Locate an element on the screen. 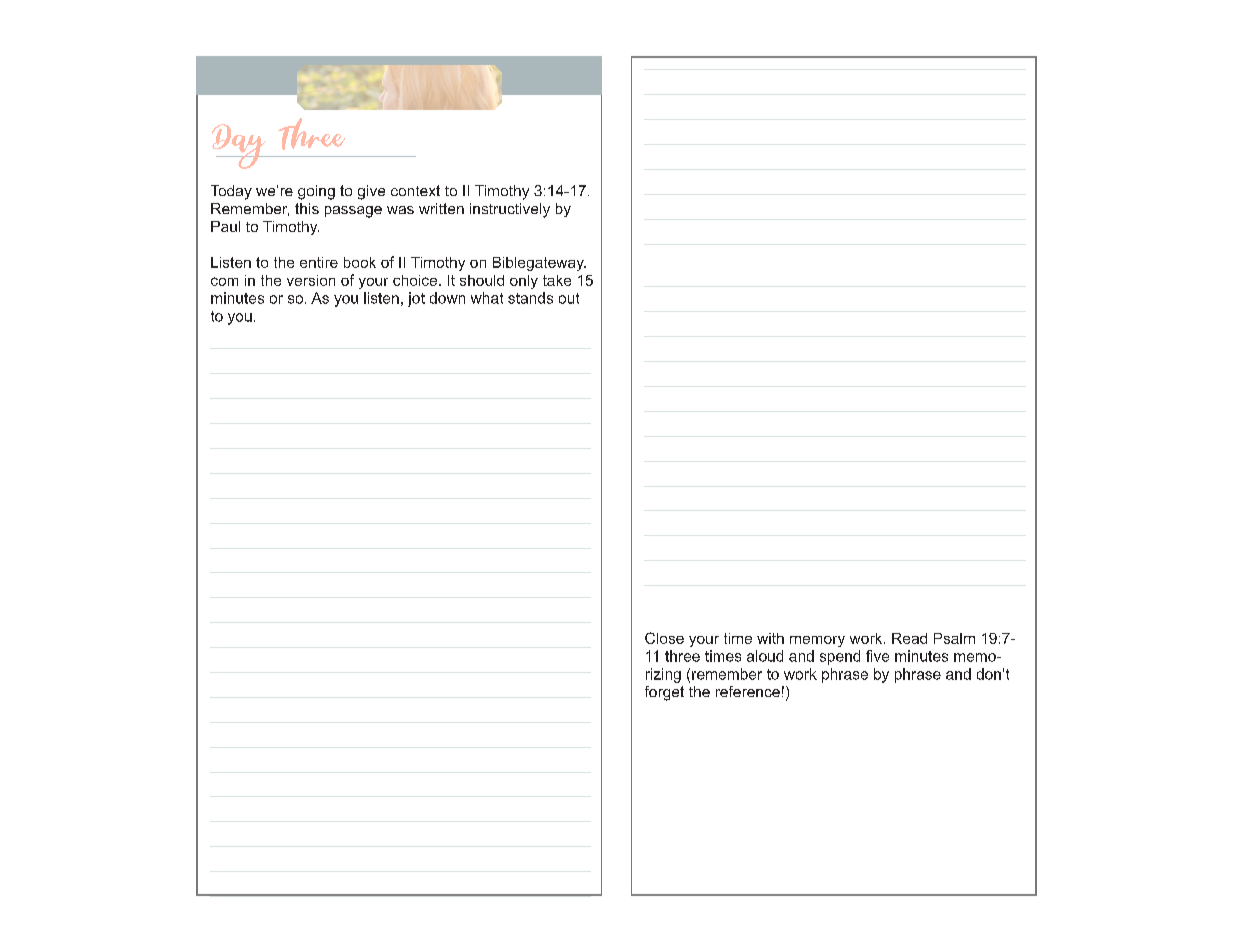 The width and height of the screenshot is (1233, 952). five is located at coordinates (877, 656).
